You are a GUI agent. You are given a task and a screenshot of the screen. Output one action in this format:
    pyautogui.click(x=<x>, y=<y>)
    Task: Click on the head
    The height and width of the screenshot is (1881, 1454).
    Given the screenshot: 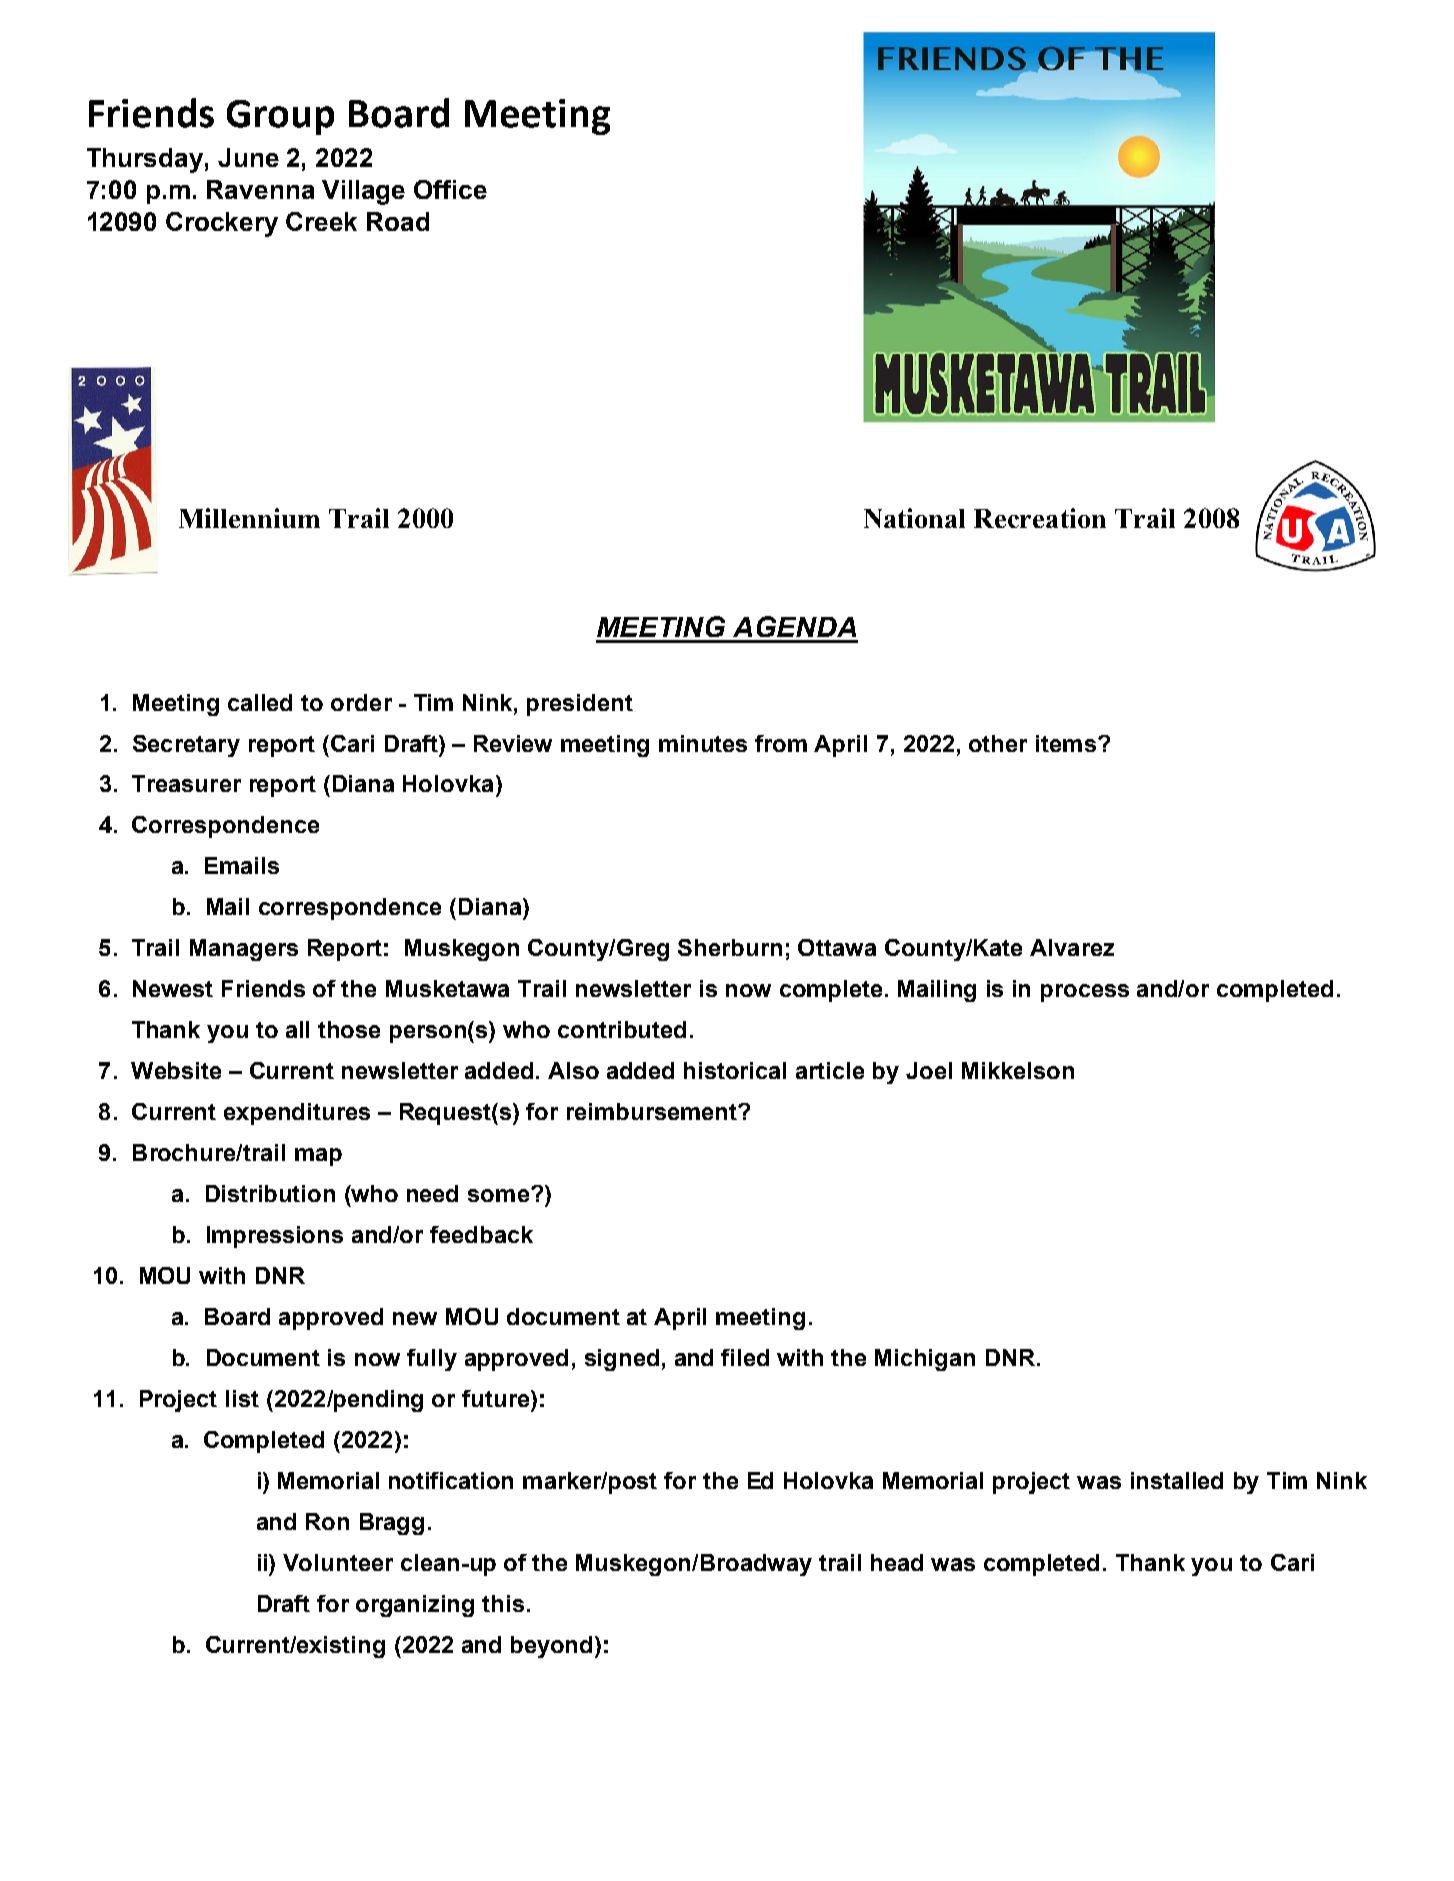 What is the action you would take?
    pyautogui.click(x=897, y=1562)
